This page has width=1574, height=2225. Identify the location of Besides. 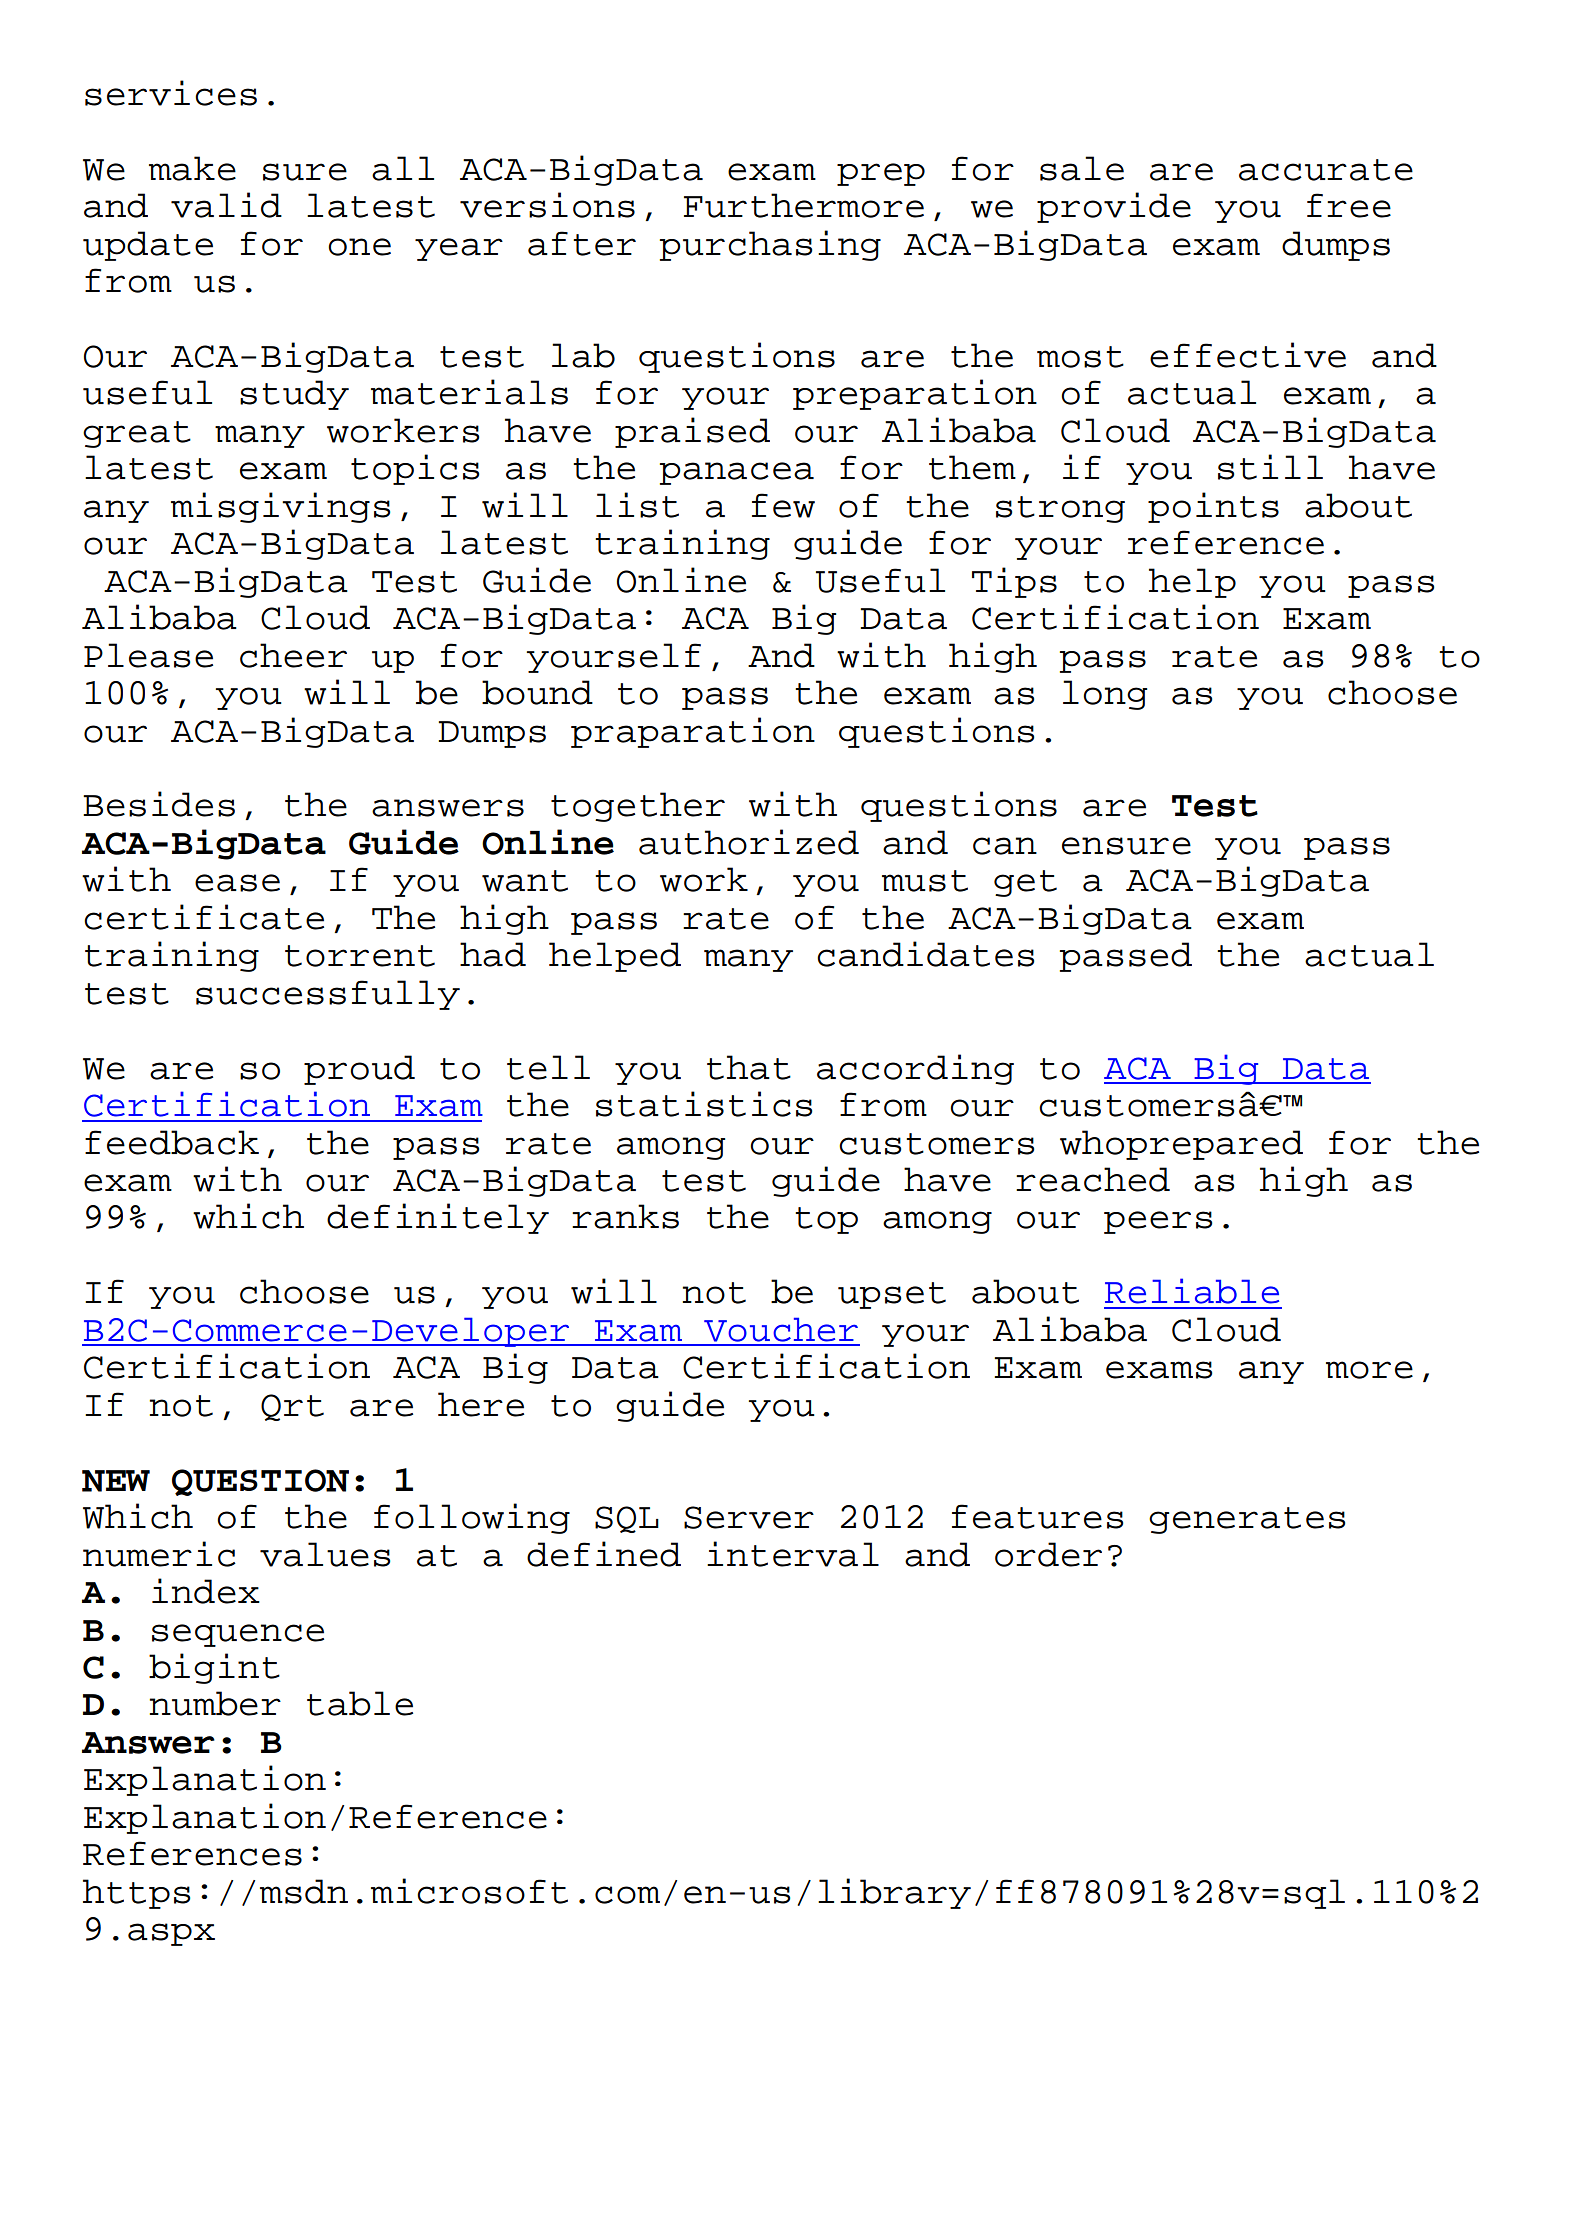
(159, 804).
